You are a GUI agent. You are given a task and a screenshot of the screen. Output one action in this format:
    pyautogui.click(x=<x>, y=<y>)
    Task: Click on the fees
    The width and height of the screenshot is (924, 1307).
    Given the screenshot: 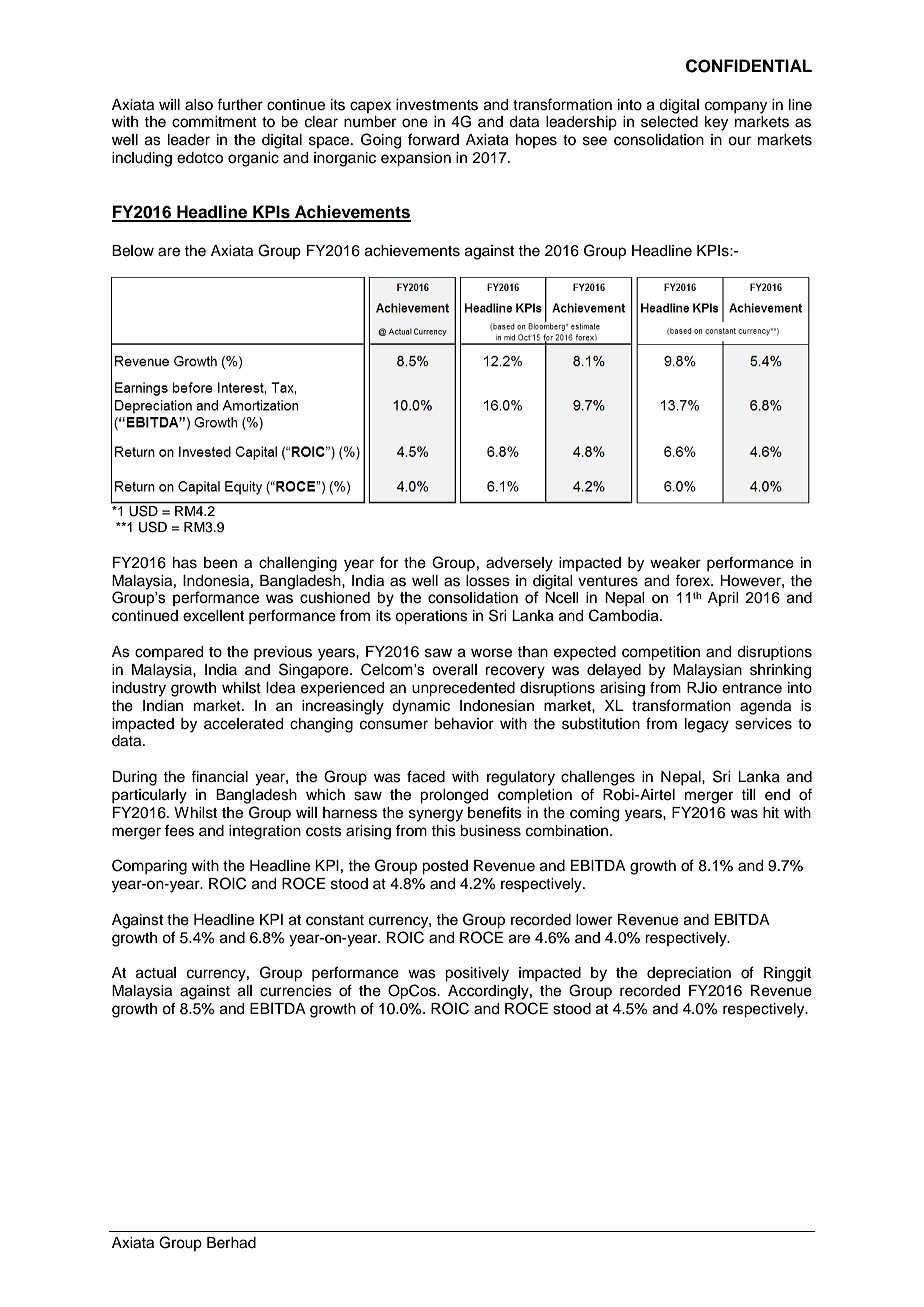 What is the action you would take?
    pyautogui.click(x=179, y=830)
